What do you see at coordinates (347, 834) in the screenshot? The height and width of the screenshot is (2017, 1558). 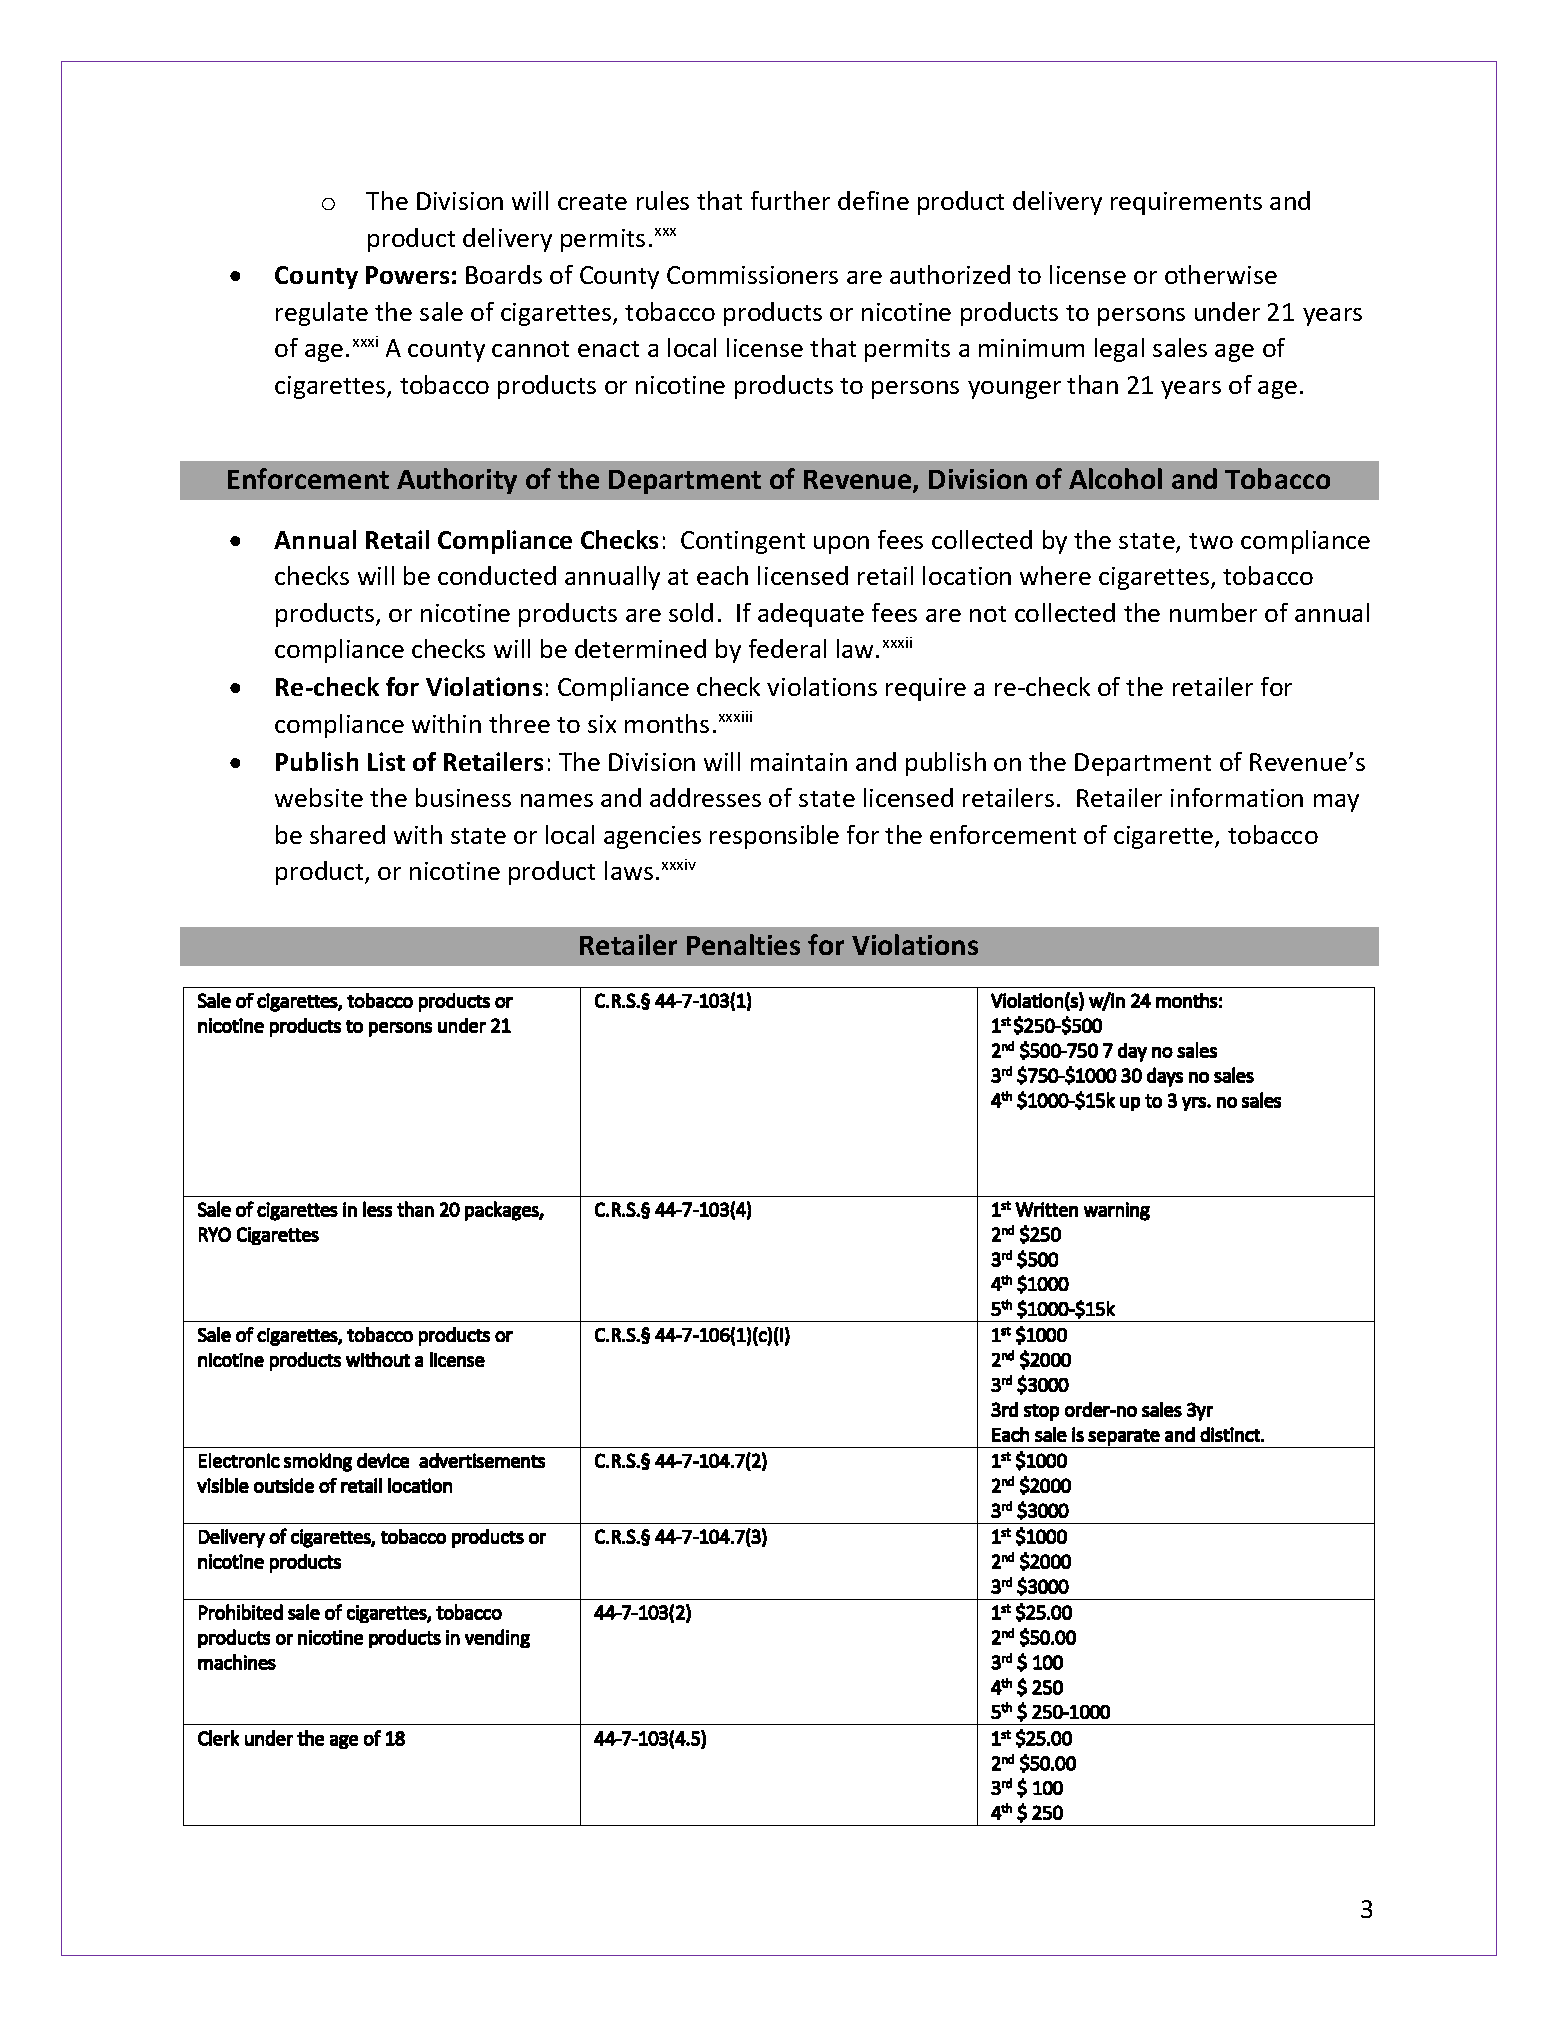 I see `shared` at bounding box center [347, 834].
